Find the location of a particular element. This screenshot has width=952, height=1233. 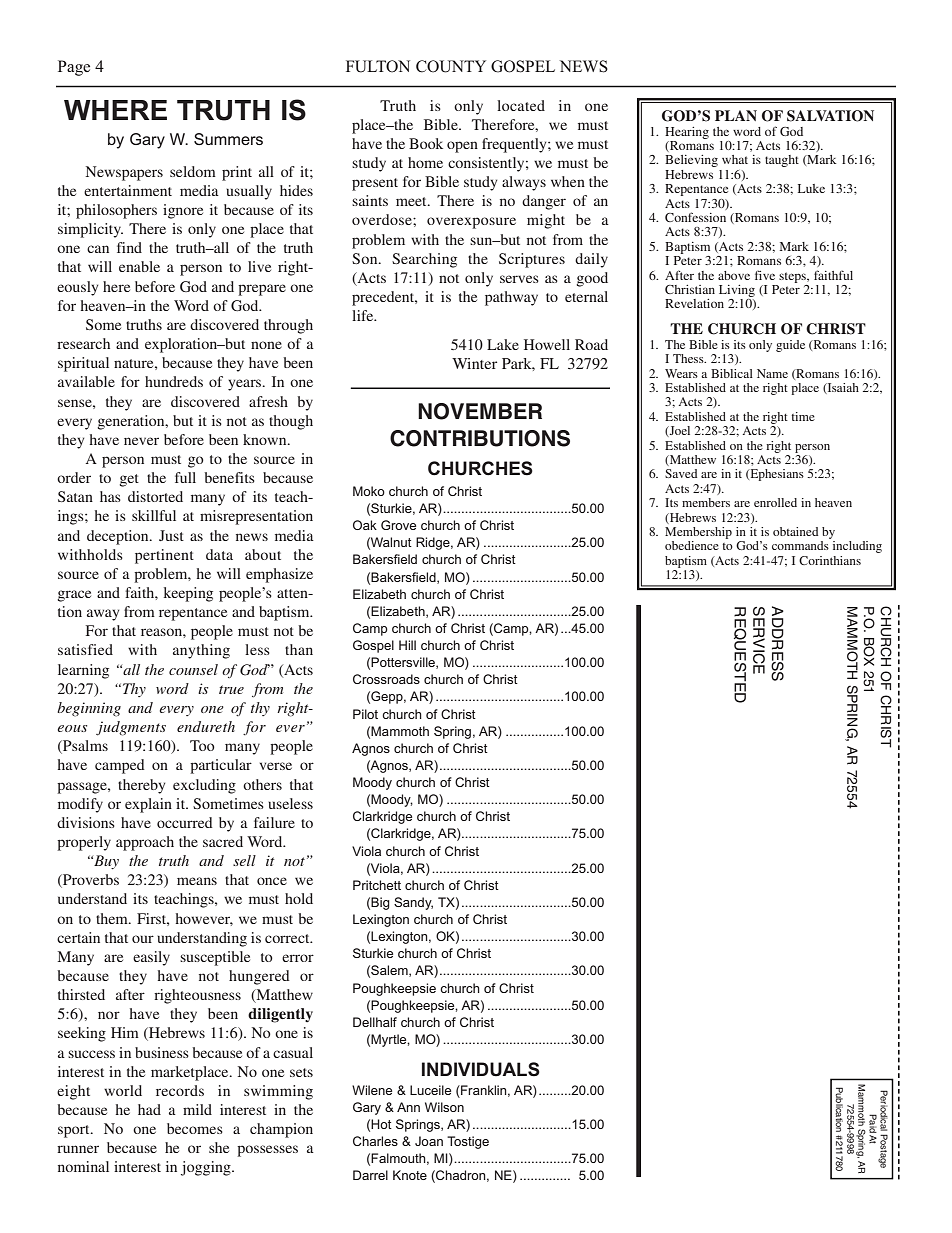

Pritchett is located at coordinates (377, 885).
